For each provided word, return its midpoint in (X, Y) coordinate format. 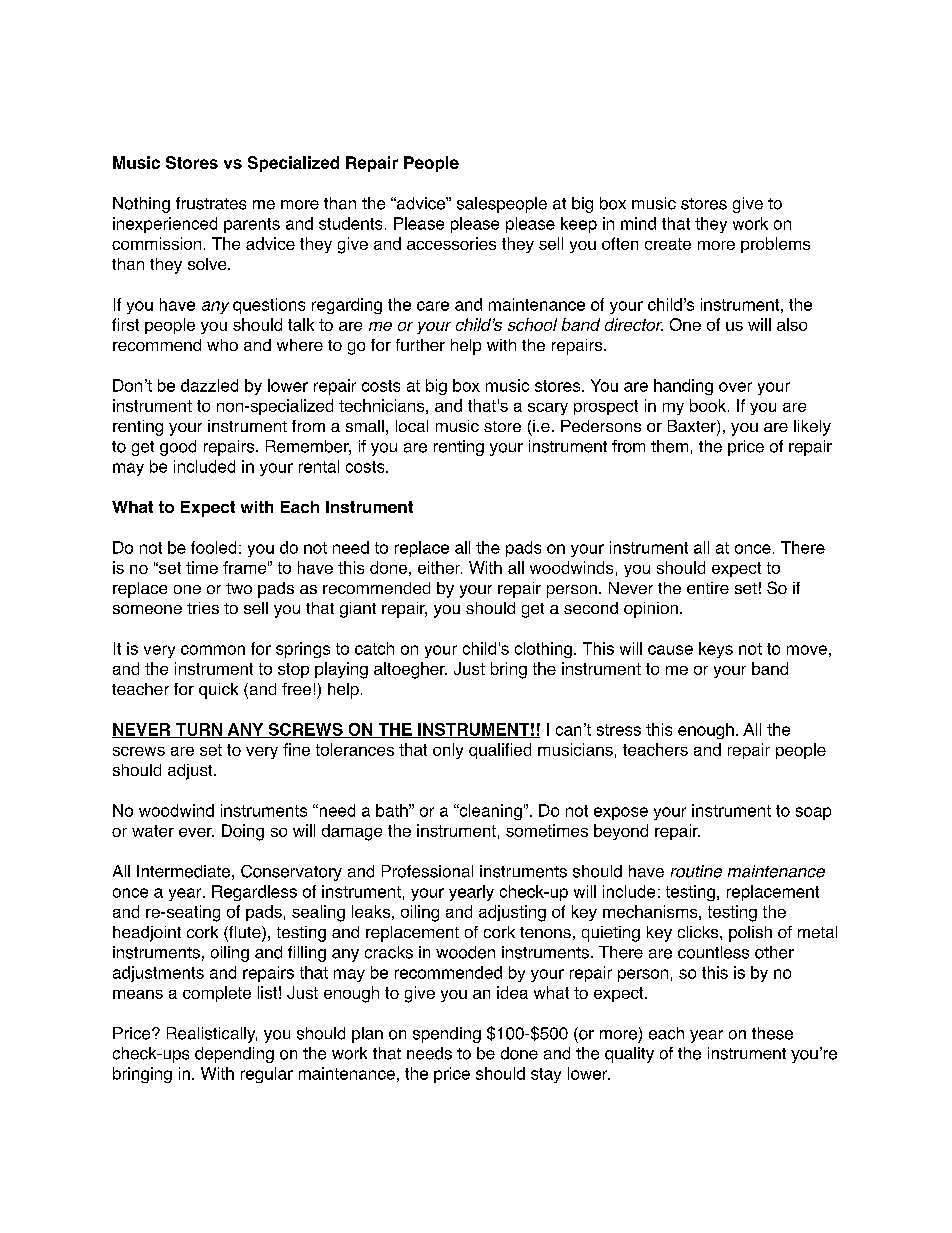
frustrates (211, 203)
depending (234, 1055)
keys (716, 650)
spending (447, 1035)
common (213, 650)
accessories (451, 243)
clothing (543, 650)
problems (775, 245)
